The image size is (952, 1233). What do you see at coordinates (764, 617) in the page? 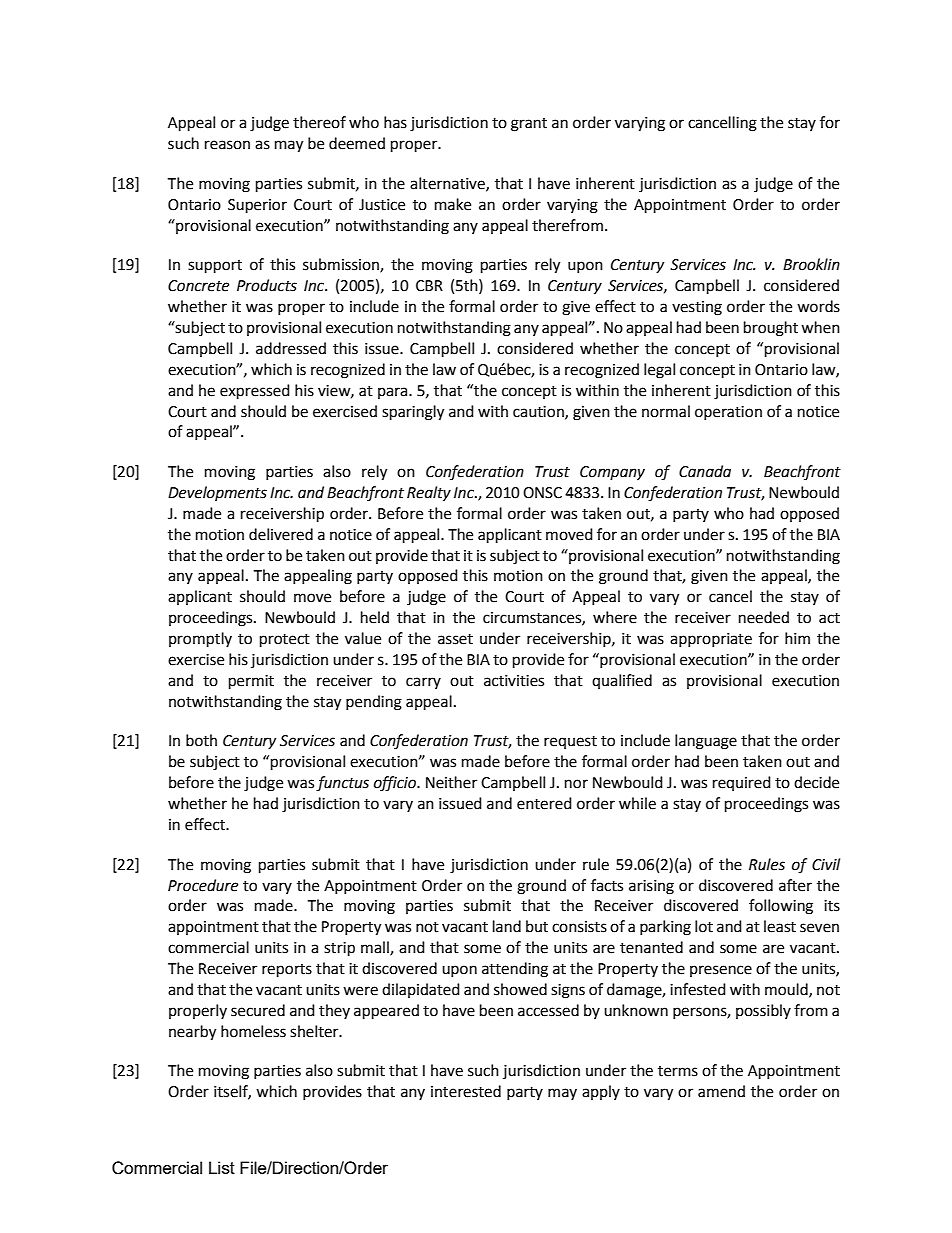
I see `needed` at bounding box center [764, 617].
